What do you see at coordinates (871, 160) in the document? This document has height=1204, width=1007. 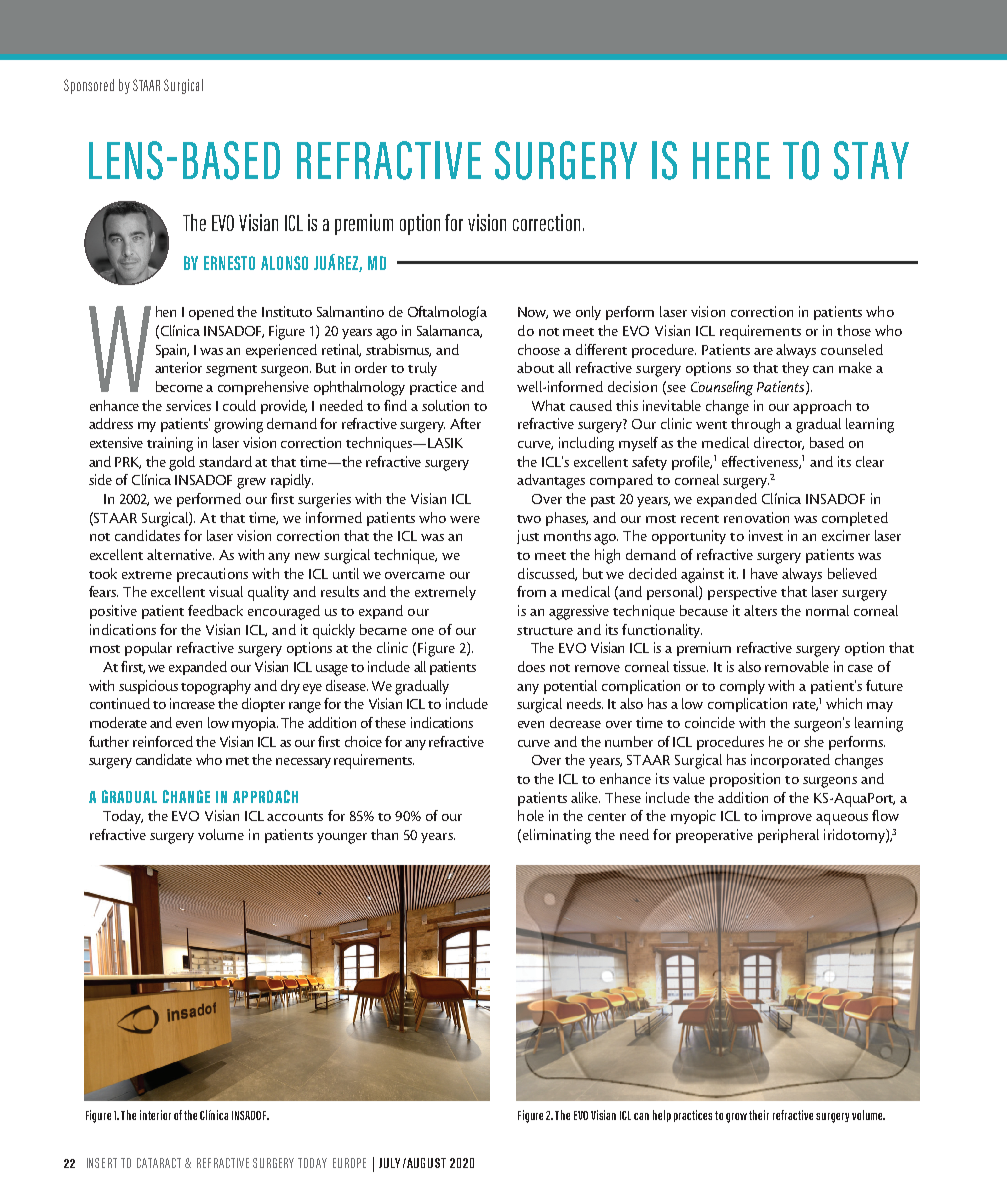 I see `STAY` at bounding box center [871, 160].
